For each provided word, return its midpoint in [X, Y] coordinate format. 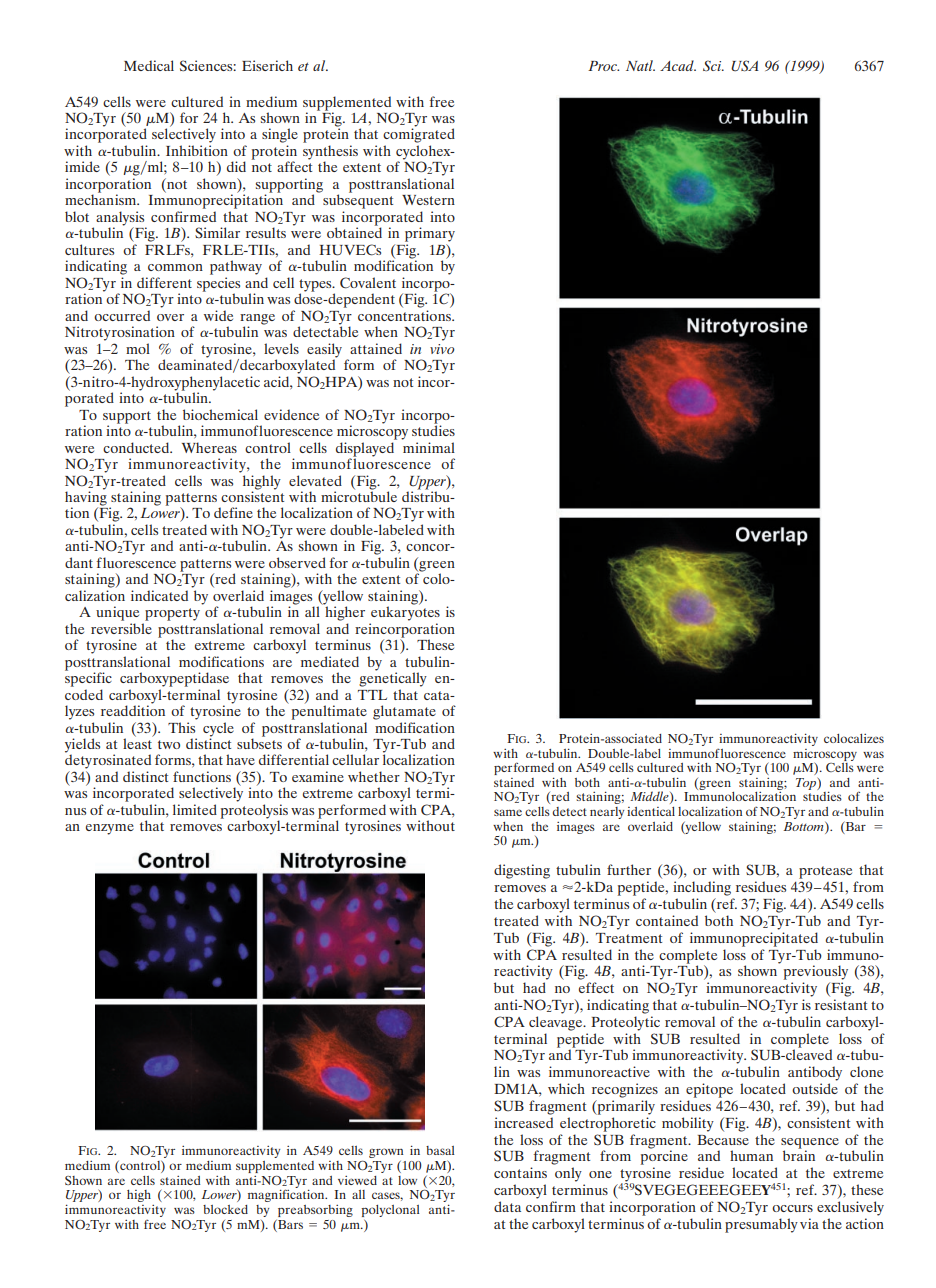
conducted [137, 447]
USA [745, 66]
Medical [149, 65]
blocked [225, 1209]
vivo [442, 349]
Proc [603, 66]
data [507, 1206]
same [508, 812]
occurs [792, 1208]
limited [195, 809]
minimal [429, 447]
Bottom [804, 826]
